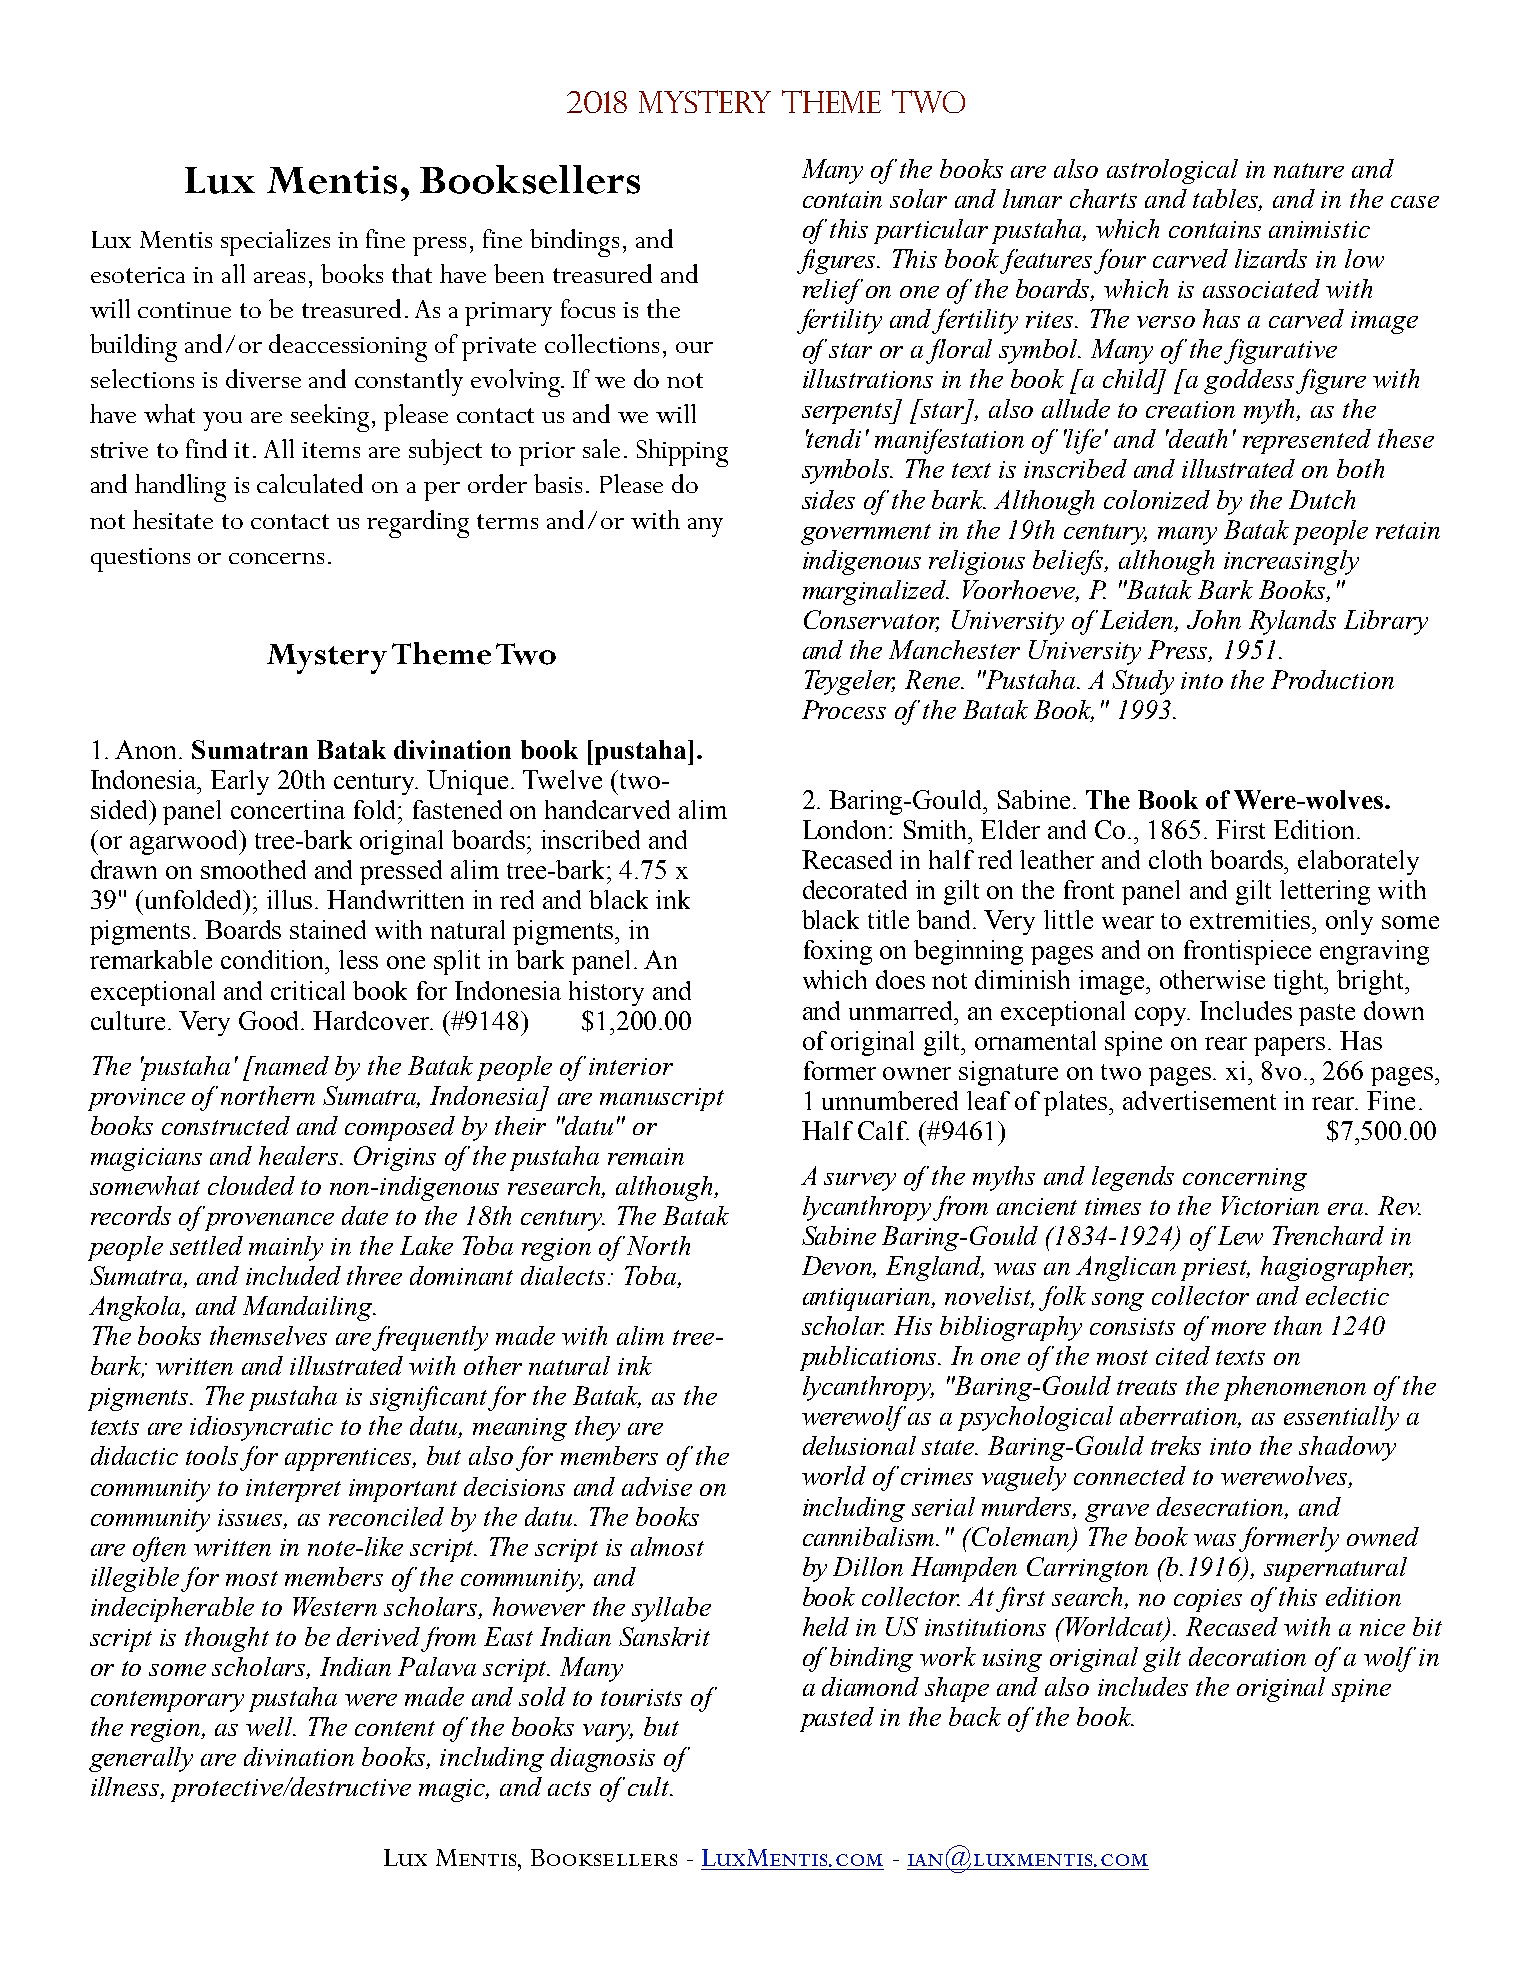 This screenshot has height=1984, width=1533. Describe the element at coordinates (271, 1726) in the screenshot. I see `well` at that location.
